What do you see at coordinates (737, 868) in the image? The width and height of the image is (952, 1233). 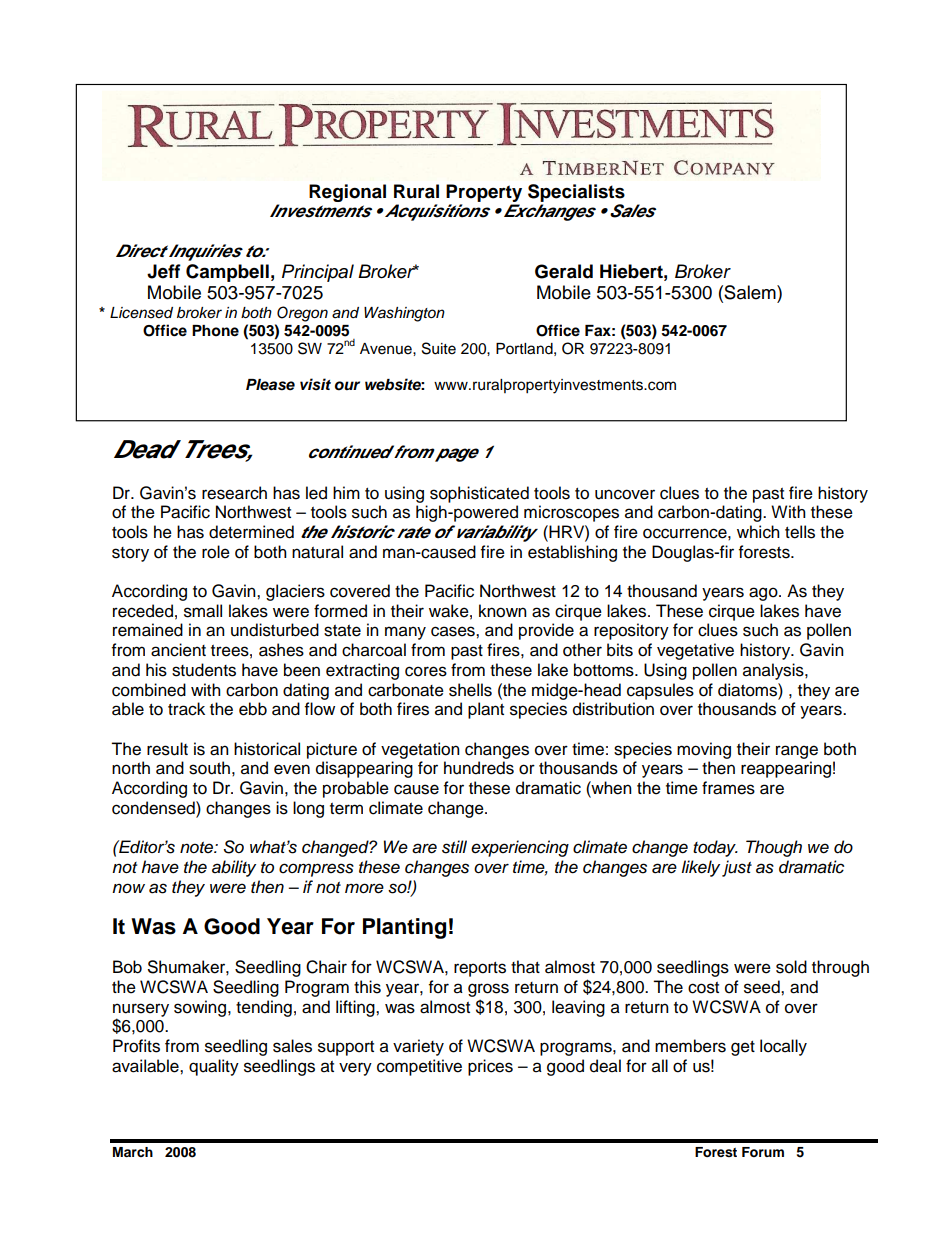 I see `just` at bounding box center [737, 868].
